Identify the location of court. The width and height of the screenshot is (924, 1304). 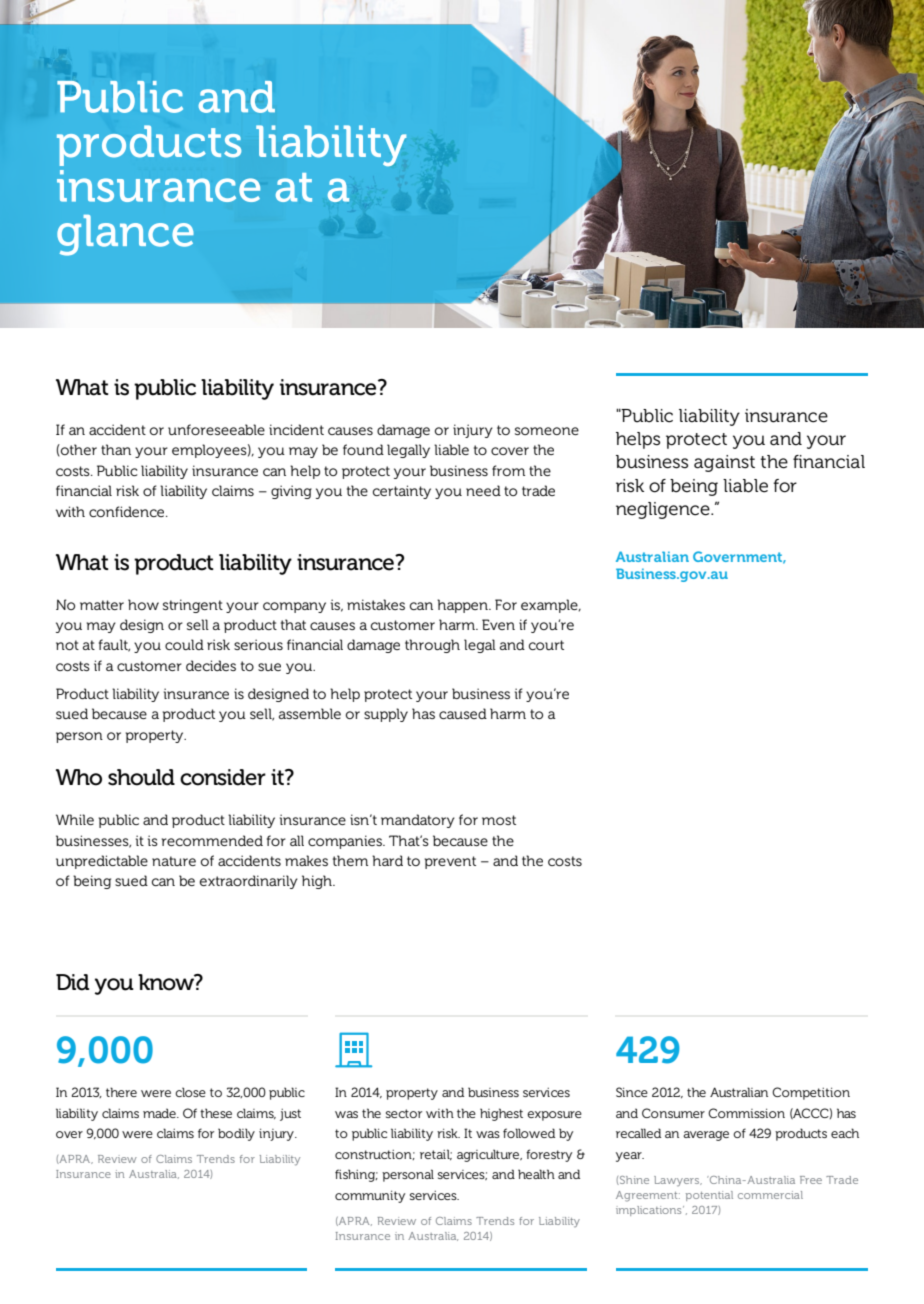
(546, 645).
